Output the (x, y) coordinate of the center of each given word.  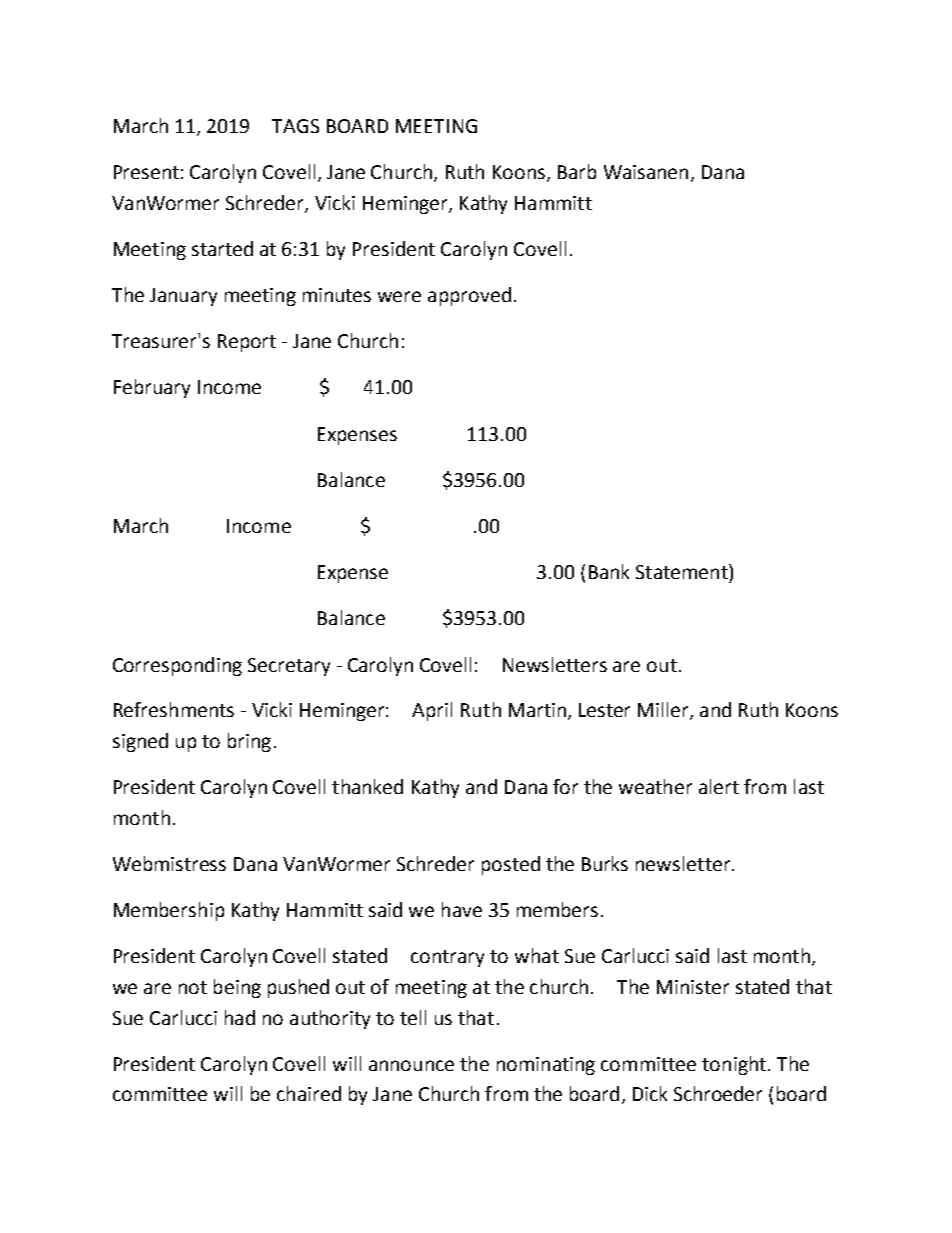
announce (411, 1065)
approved (469, 296)
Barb (577, 171)
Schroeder (718, 1093)
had (240, 1017)
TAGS (295, 126)
